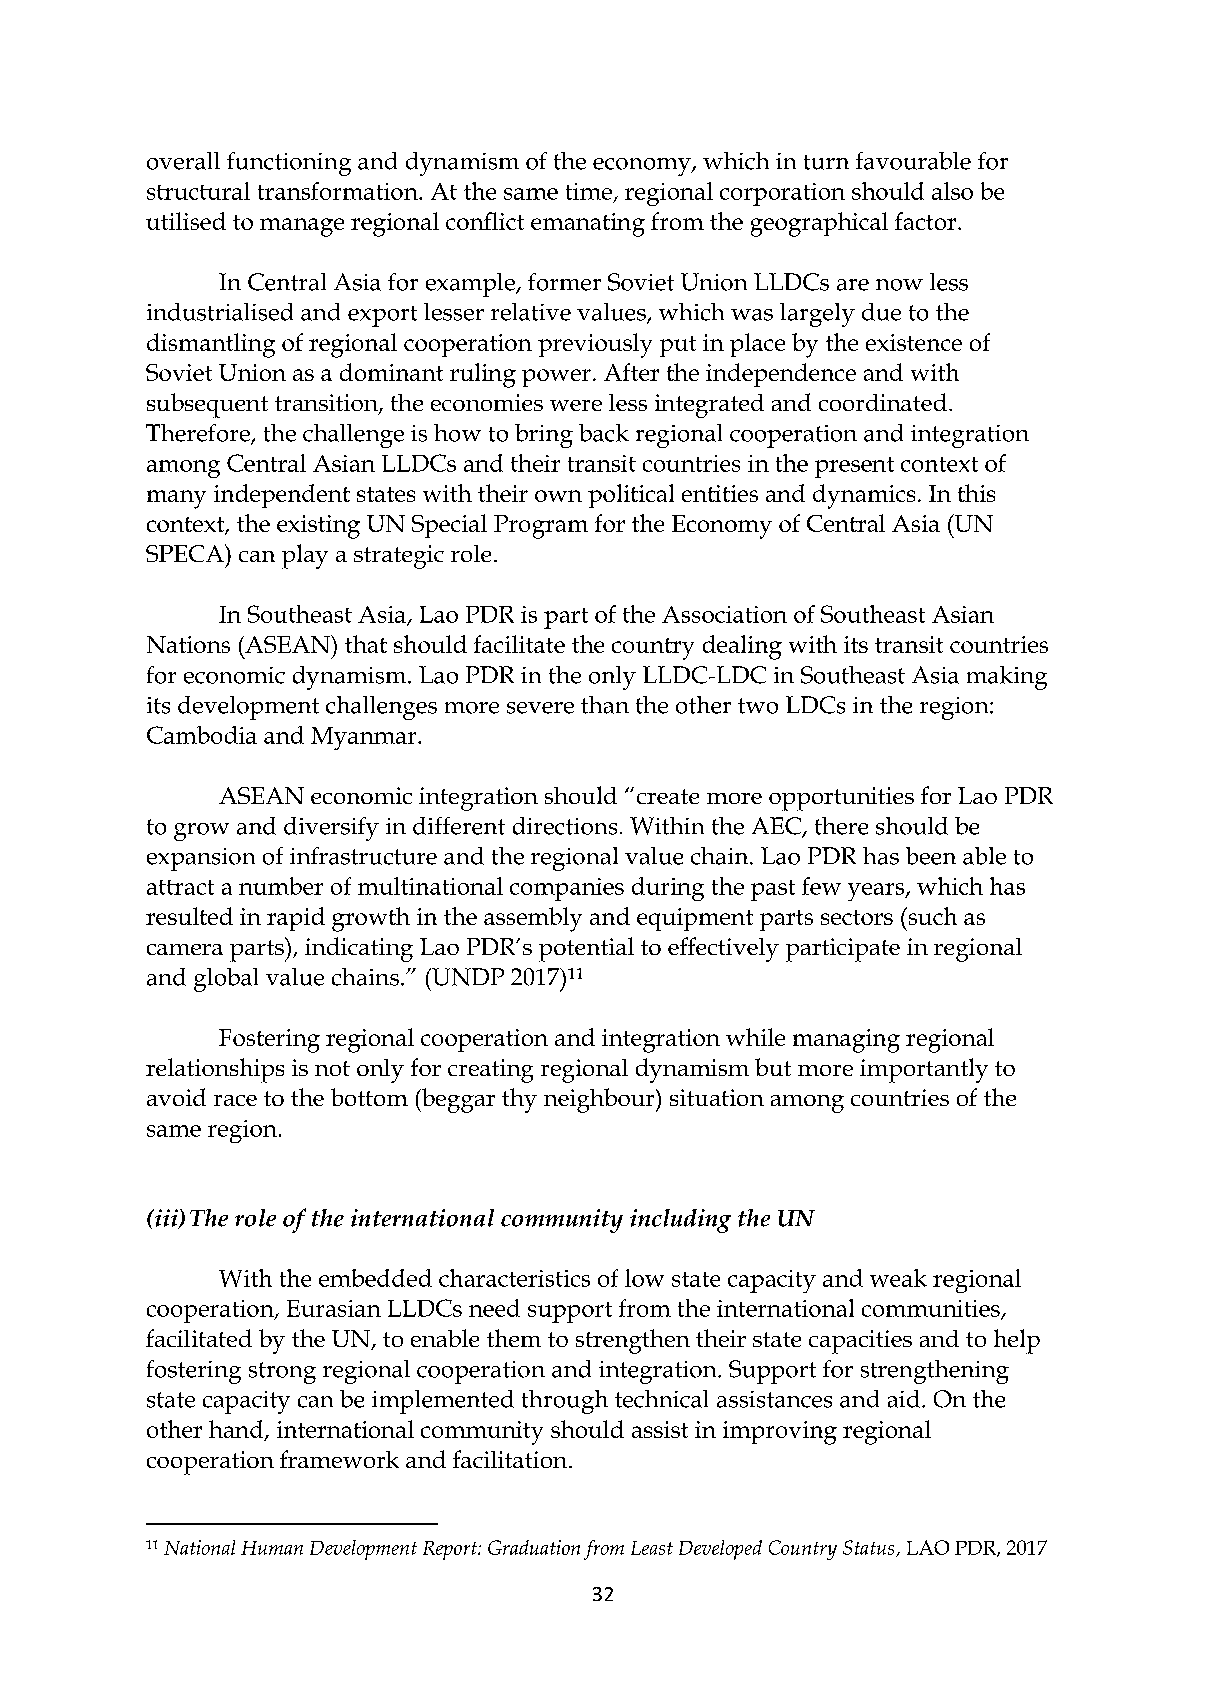  Describe the element at coordinates (898, 1278) in the image. I see `weak` at that location.
